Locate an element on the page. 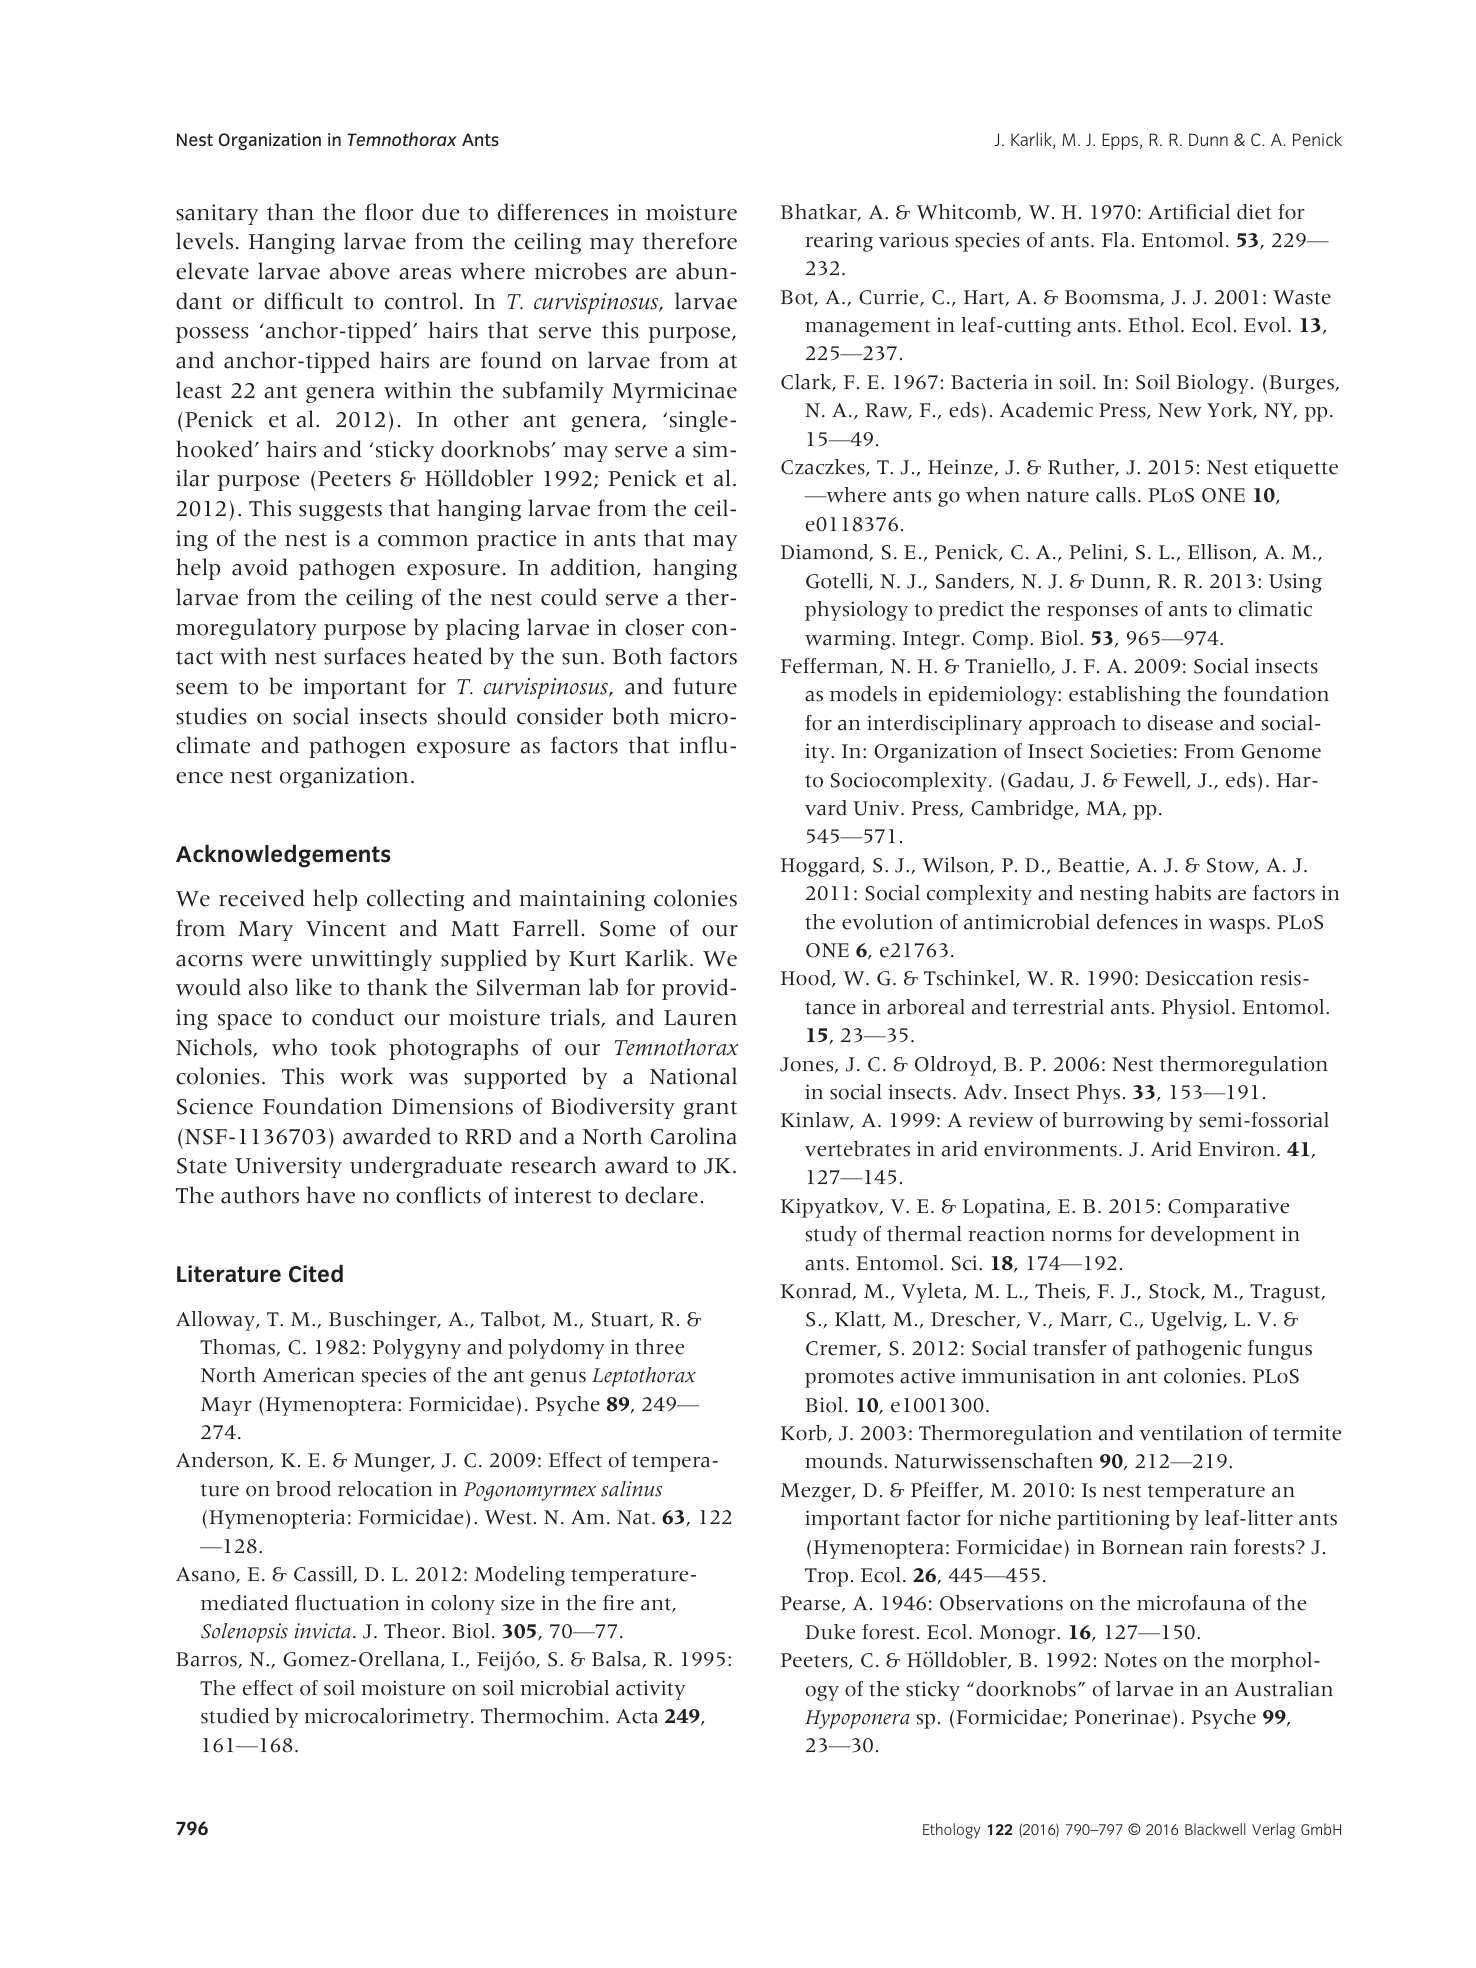 The image size is (1476, 1968). Lauren is located at coordinates (700, 1018).
